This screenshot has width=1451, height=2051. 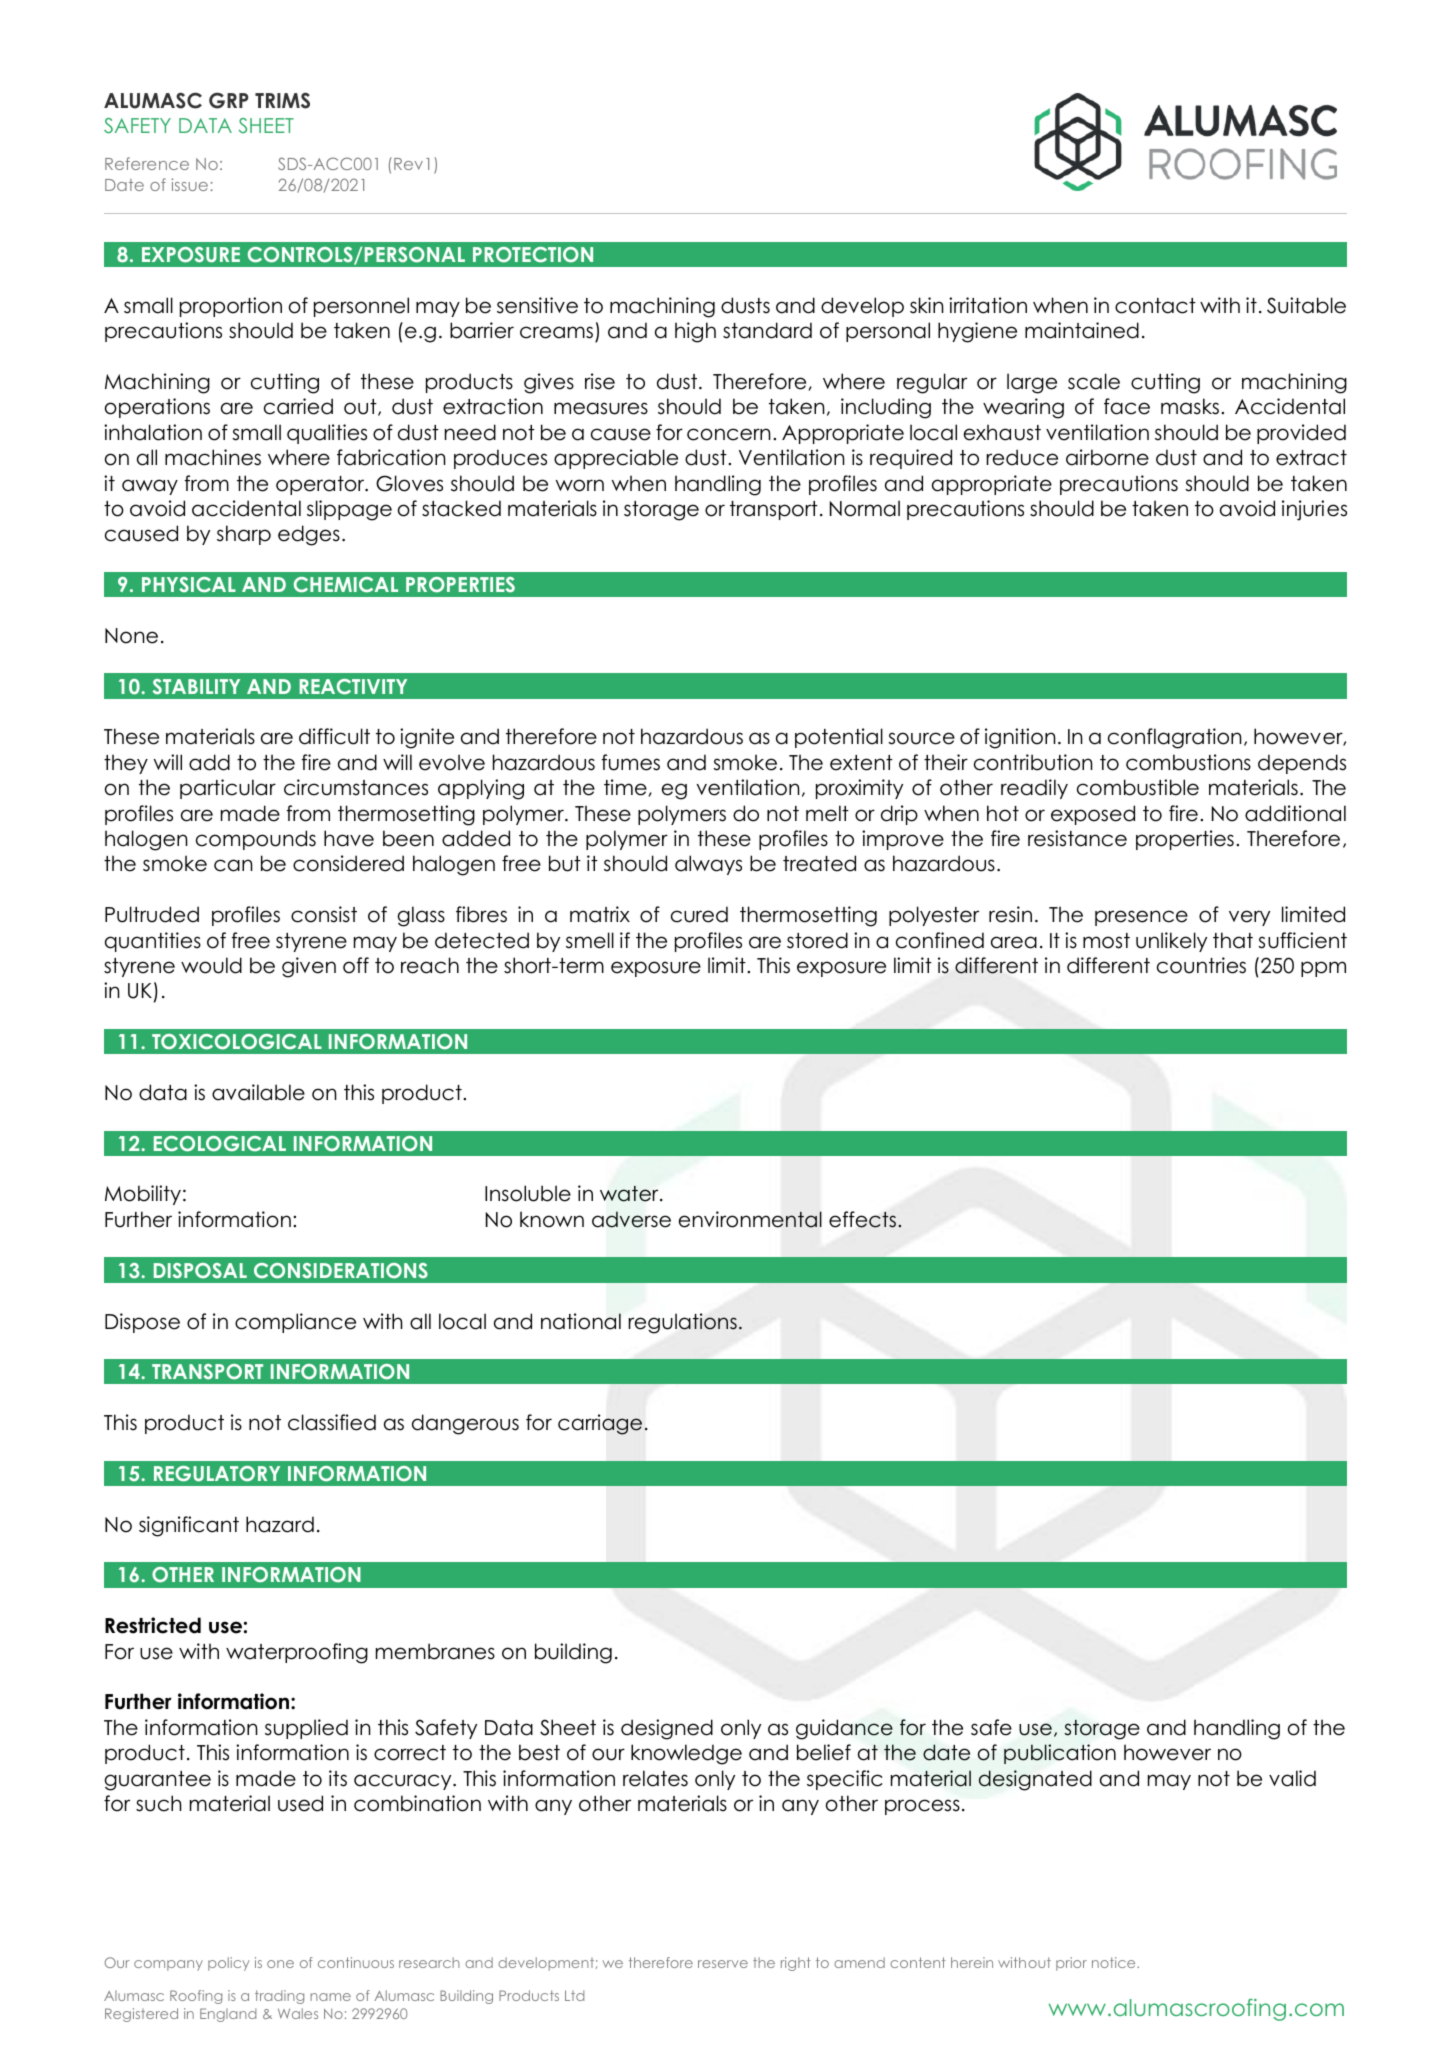 I want to click on TRIMS, so click(x=282, y=100).
